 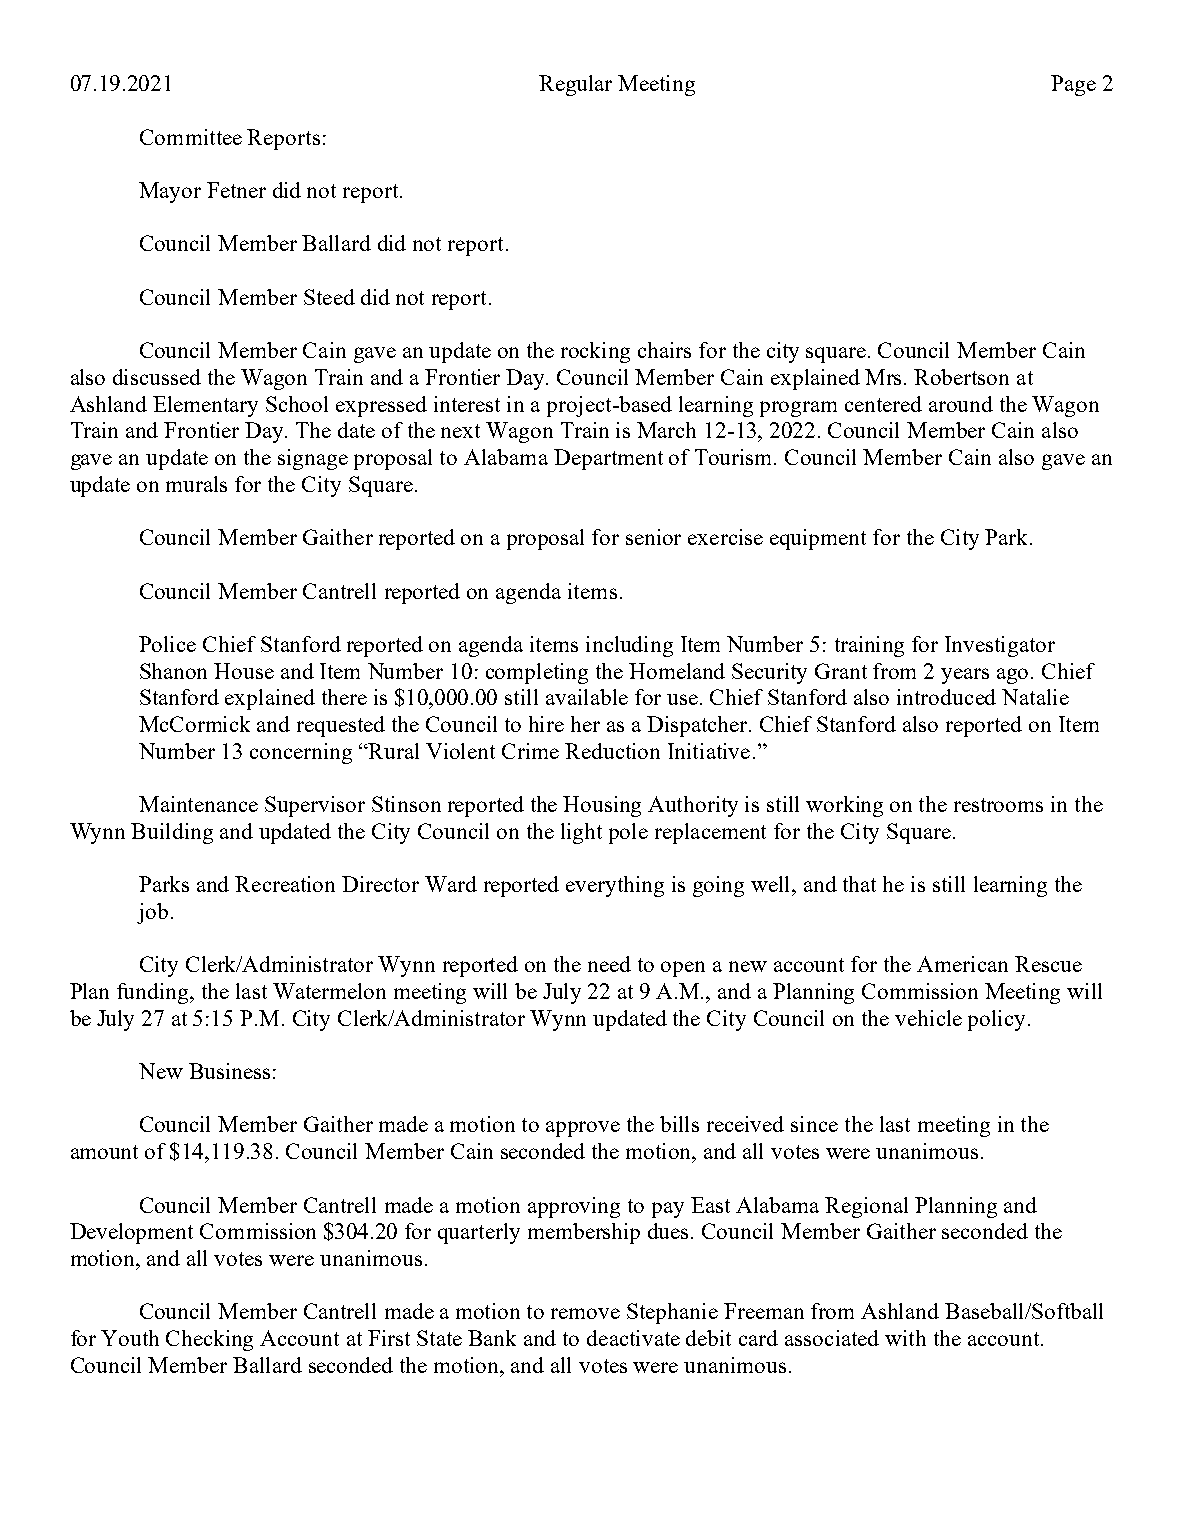 I want to click on Page, so click(x=1073, y=85).
